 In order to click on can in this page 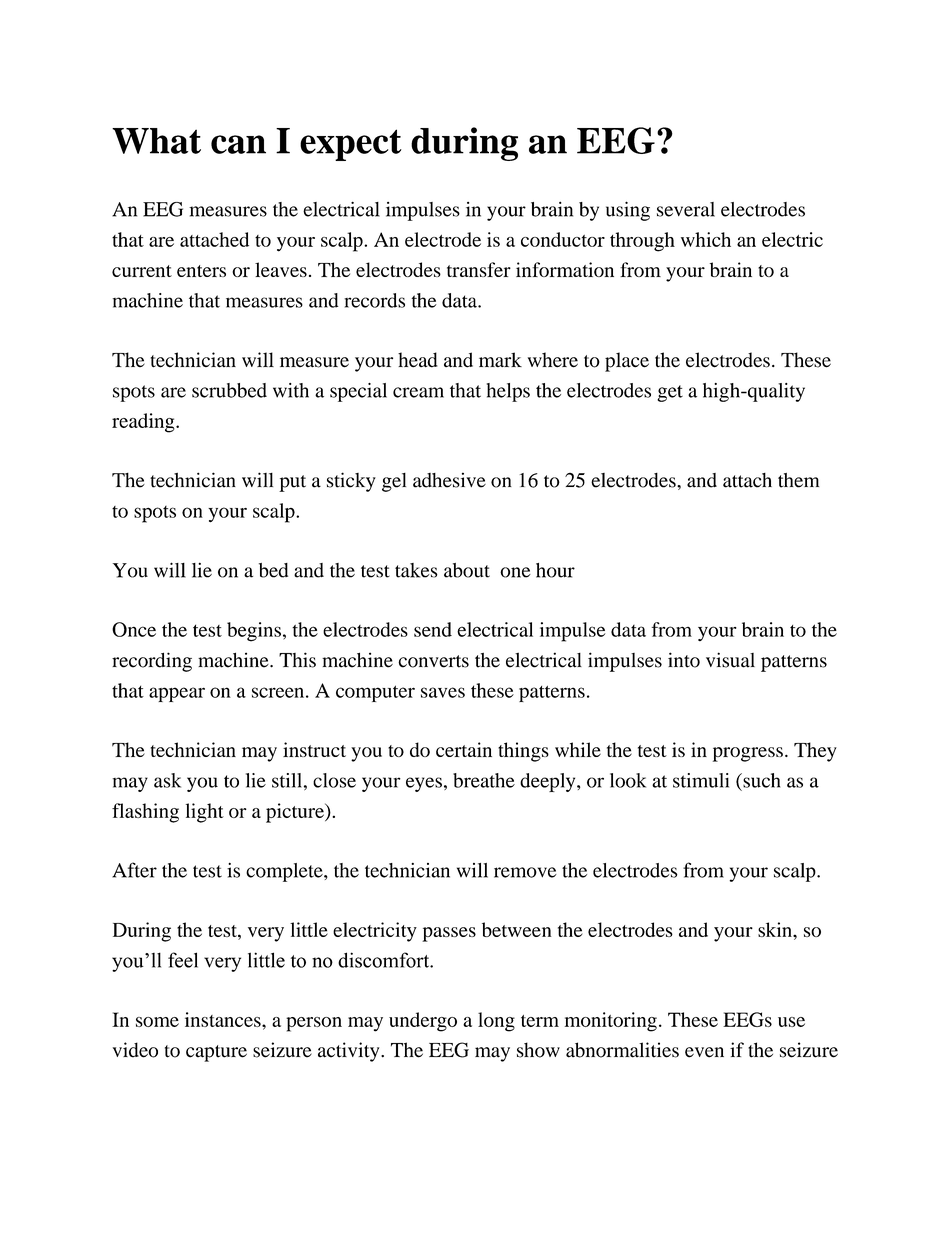, I will do `click(238, 144)`.
